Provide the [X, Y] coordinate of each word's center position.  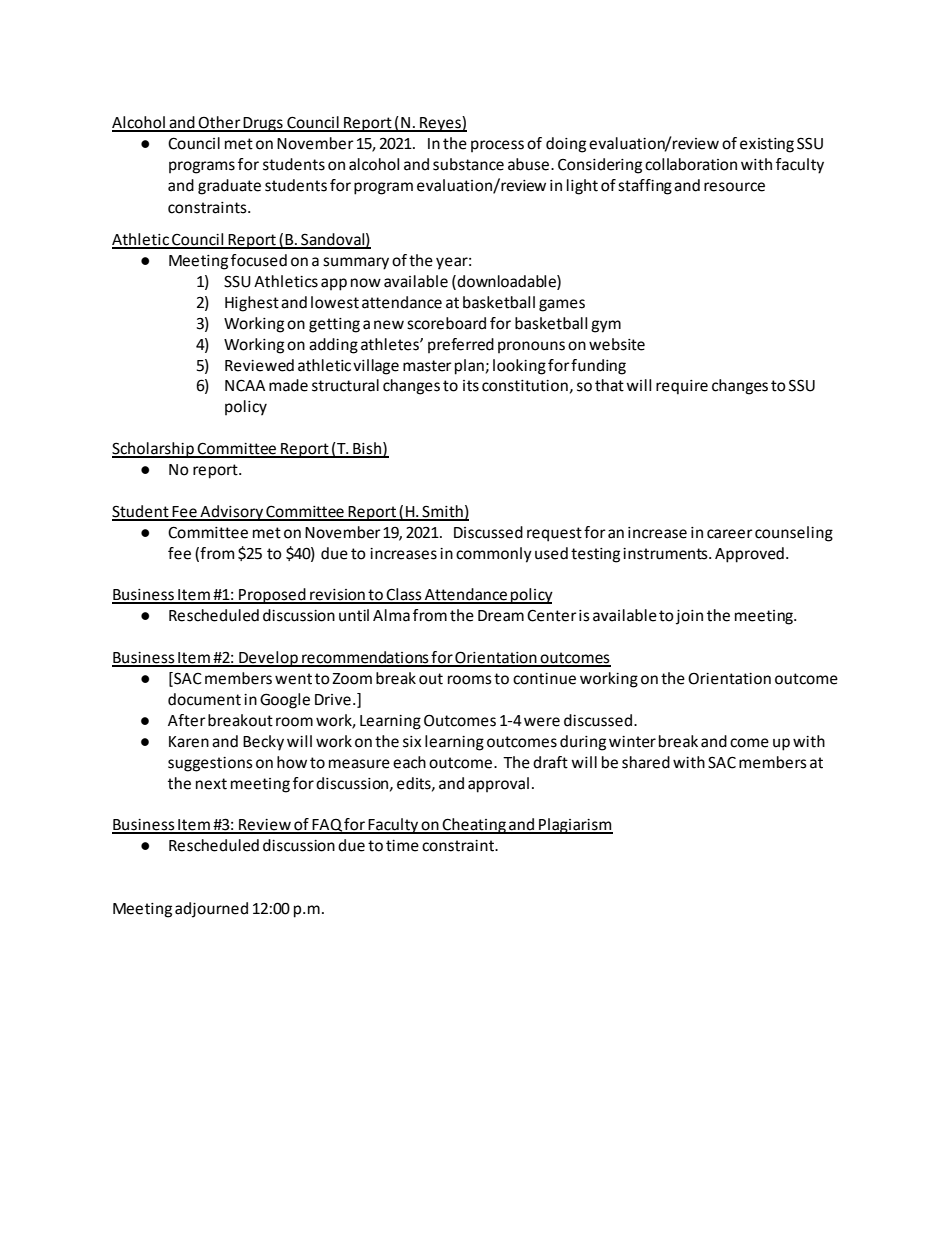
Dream [501, 616]
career [730, 534]
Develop [268, 659]
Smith [442, 512]
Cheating [474, 826]
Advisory [231, 513]
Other [220, 123]
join [689, 617]
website [617, 344]
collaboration [691, 164]
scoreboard [446, 323]
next [211, 784]
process [497, 146]
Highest [252, 304]
